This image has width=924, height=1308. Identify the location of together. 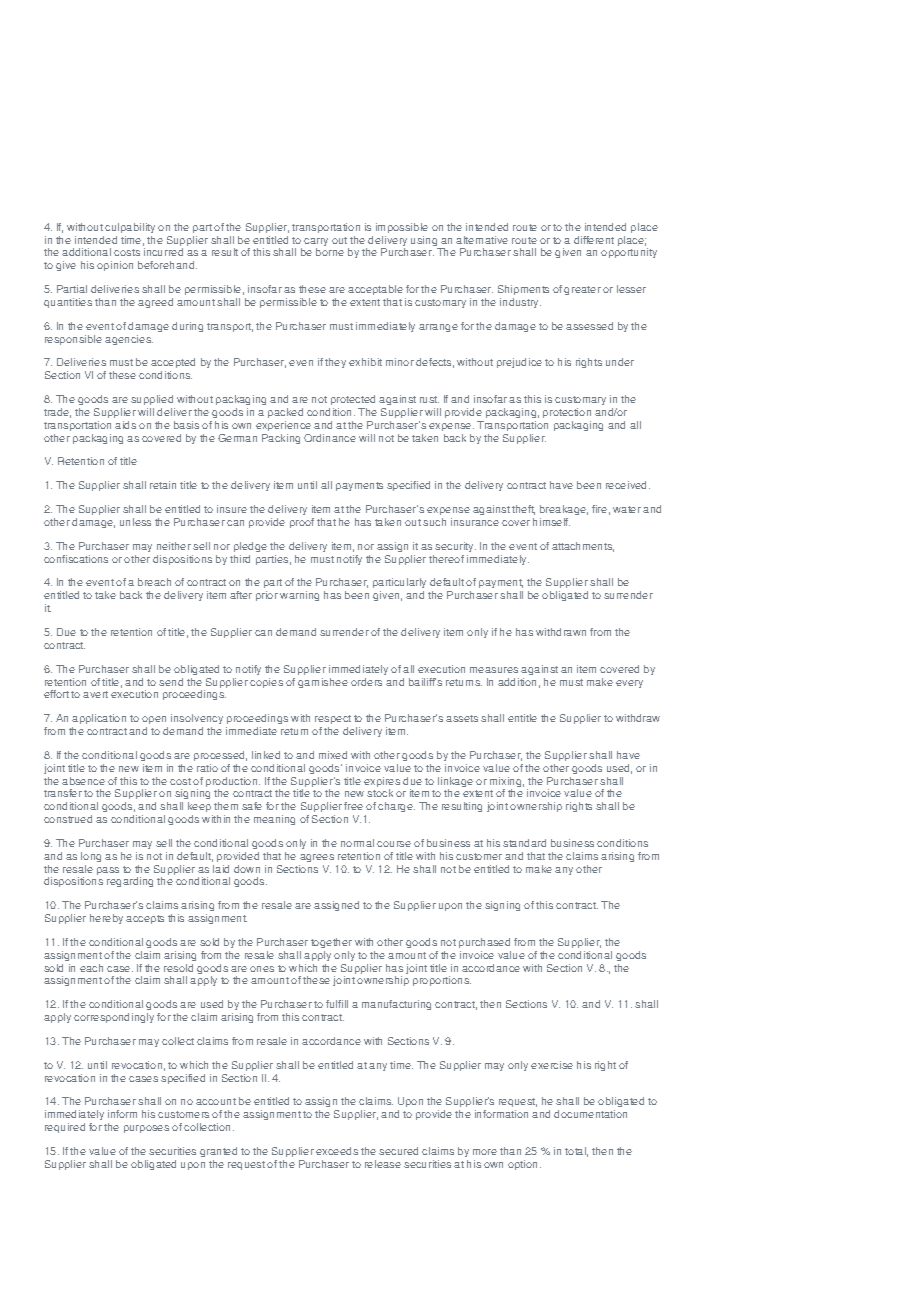
(331, 943).
